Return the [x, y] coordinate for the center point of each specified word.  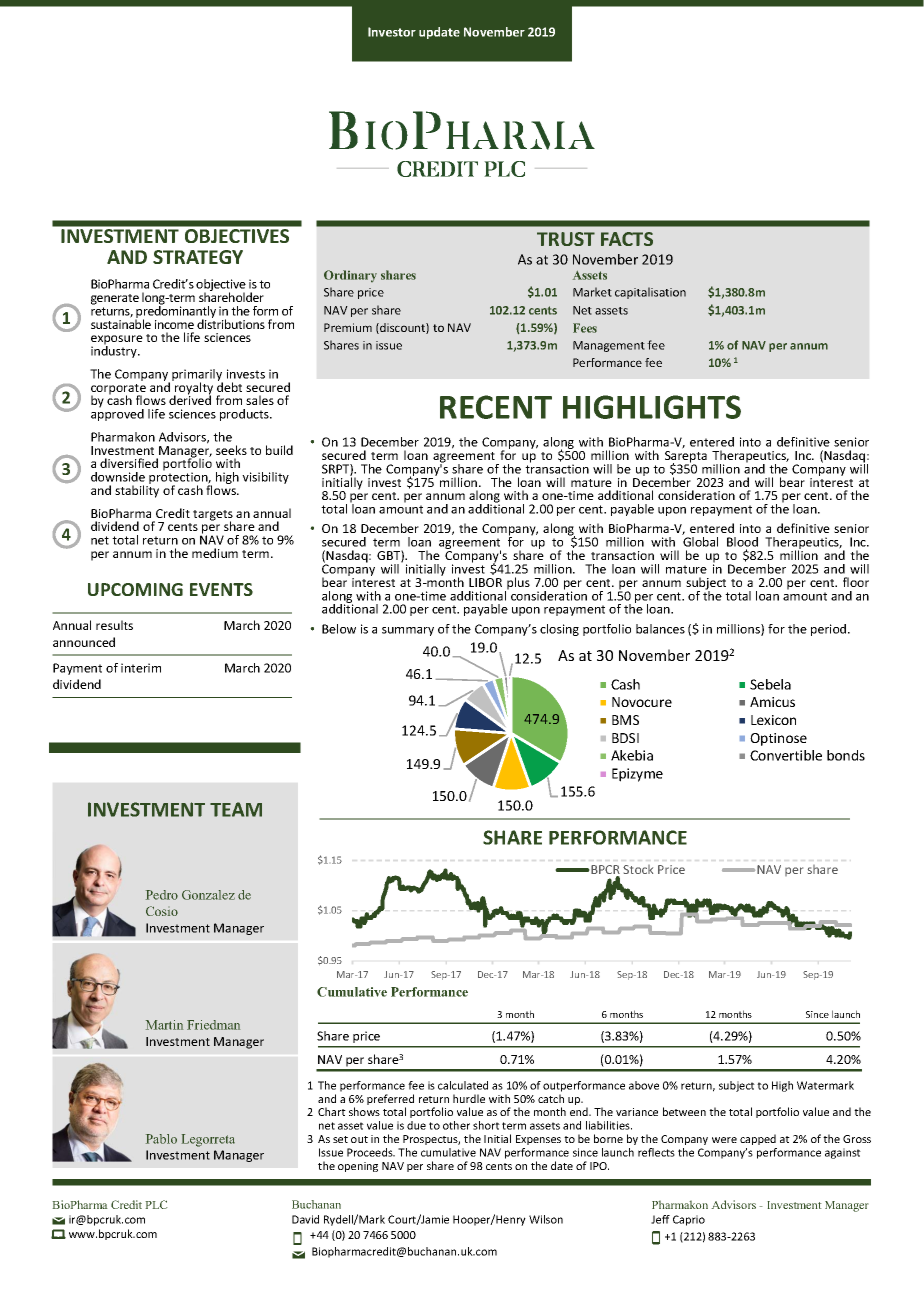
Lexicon [773, 720]
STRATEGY [198, 257]
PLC [156, 1204]
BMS [625, 720]
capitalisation [650, 293]
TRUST [566, 239]
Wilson [546, 1219]
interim [141, 668]
